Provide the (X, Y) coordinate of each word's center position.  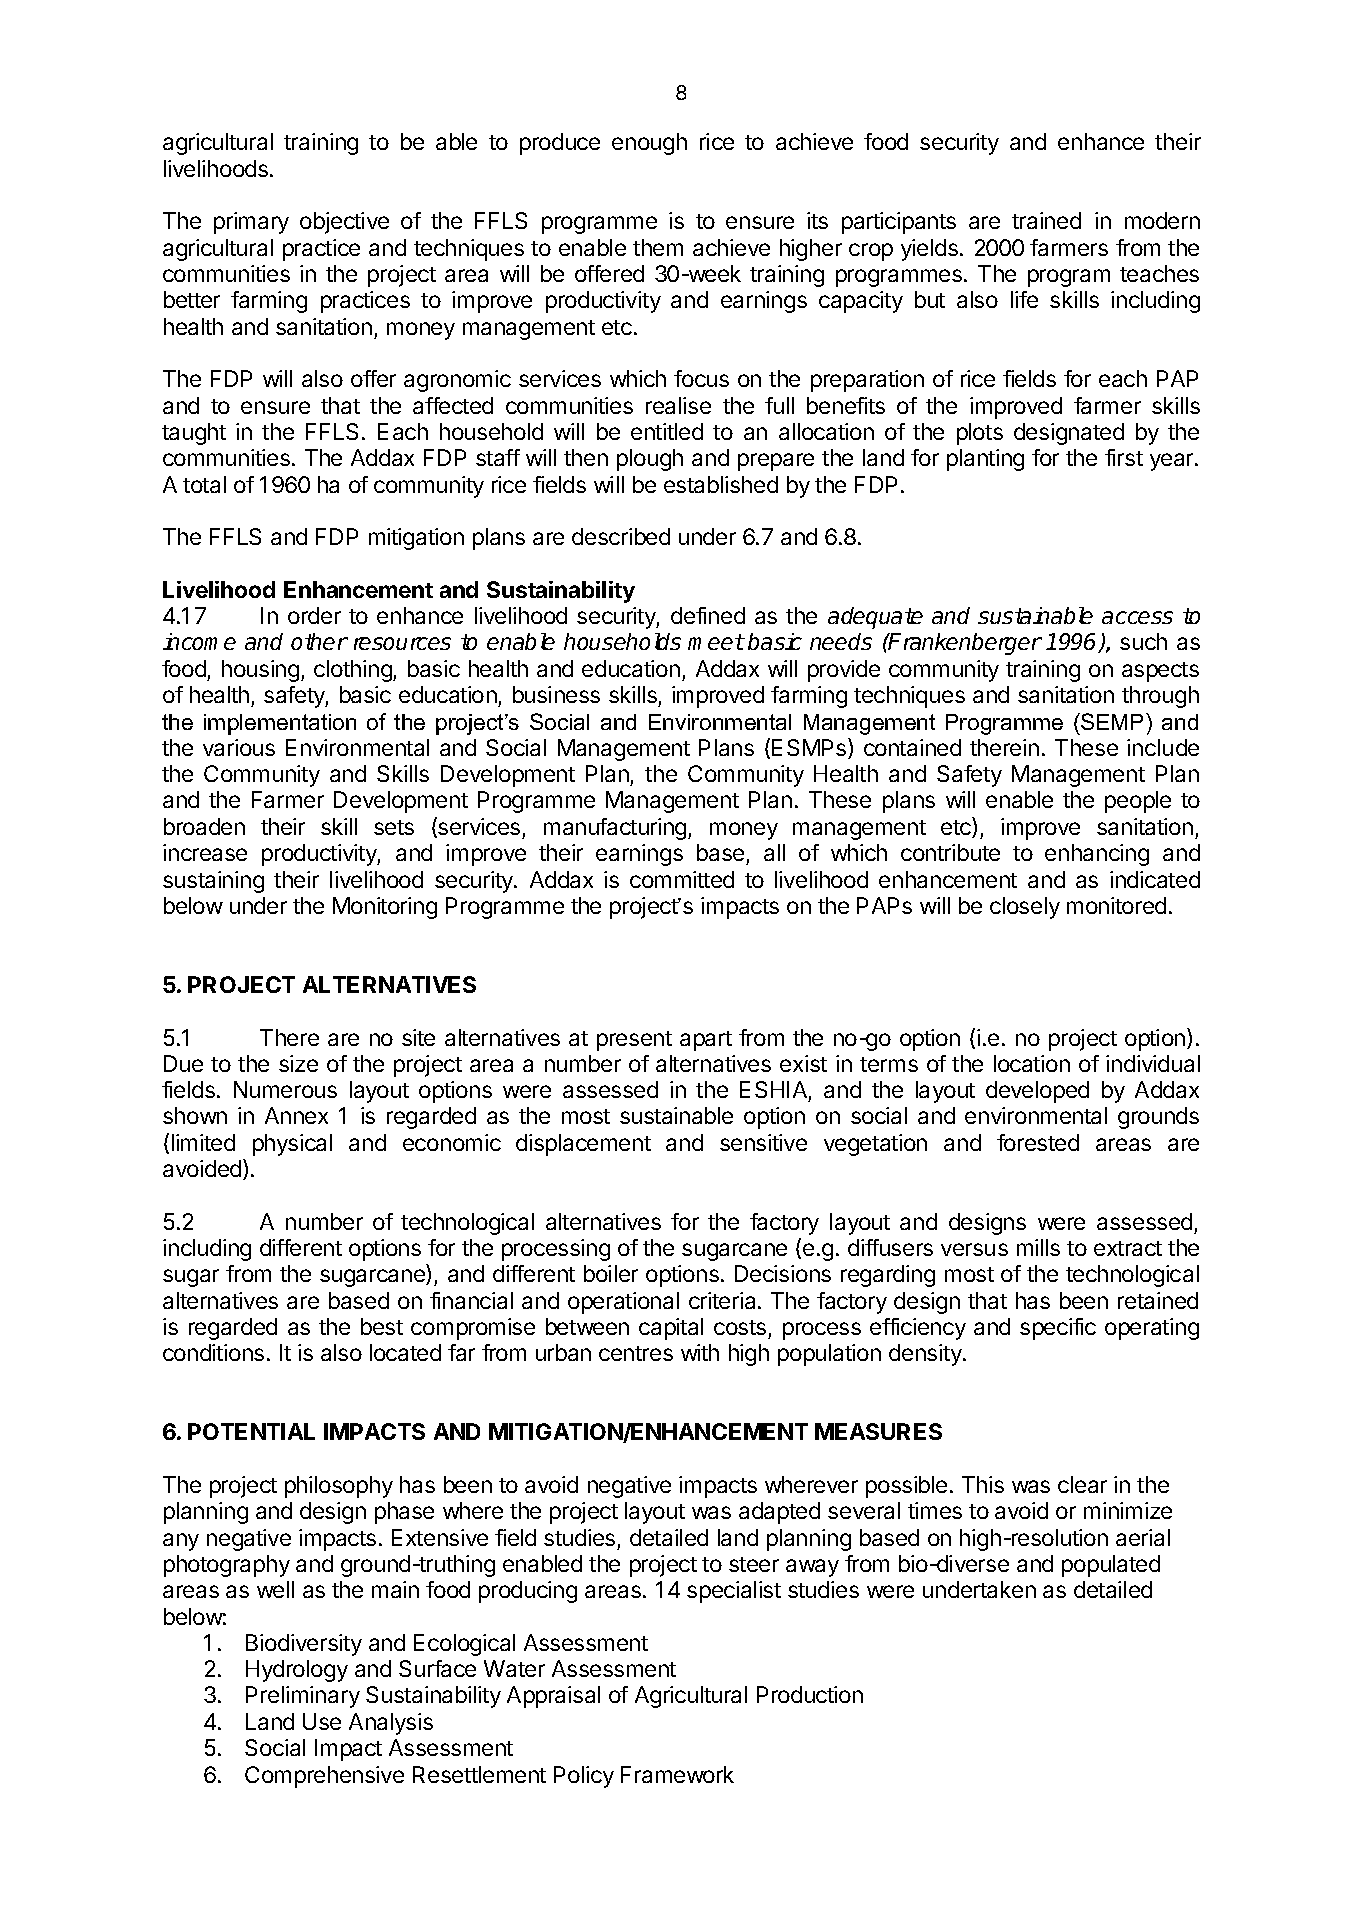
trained (1046, 220)
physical (292, 1145)
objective (344, 223)
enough (649, 144)
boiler (611, 1273)
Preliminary (303, 1697)
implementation (280, 724)
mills (1038, 1247)
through (1160, 697)
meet (716, 642)
